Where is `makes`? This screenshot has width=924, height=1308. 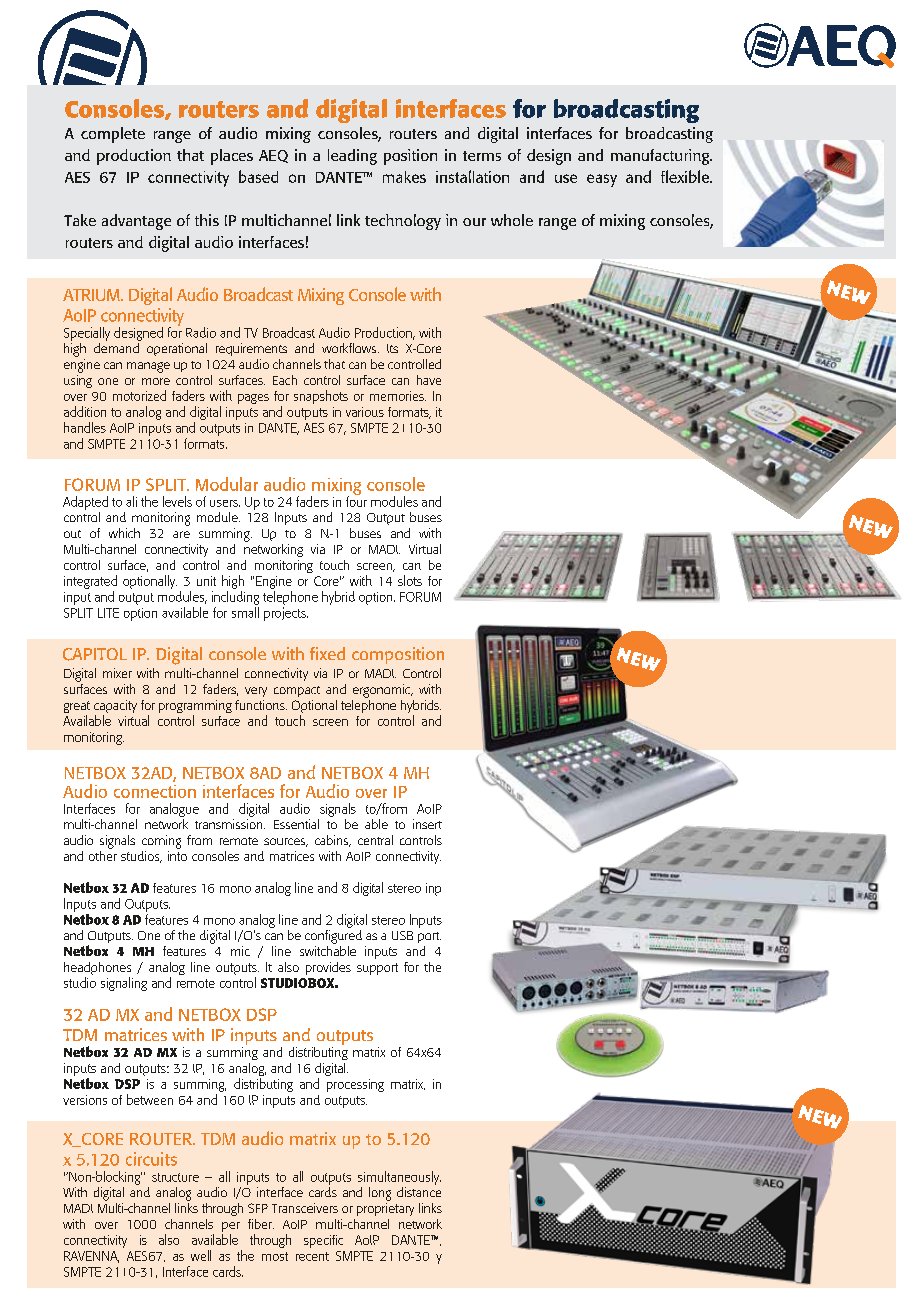
makes is located at coordinates (404, 177).
